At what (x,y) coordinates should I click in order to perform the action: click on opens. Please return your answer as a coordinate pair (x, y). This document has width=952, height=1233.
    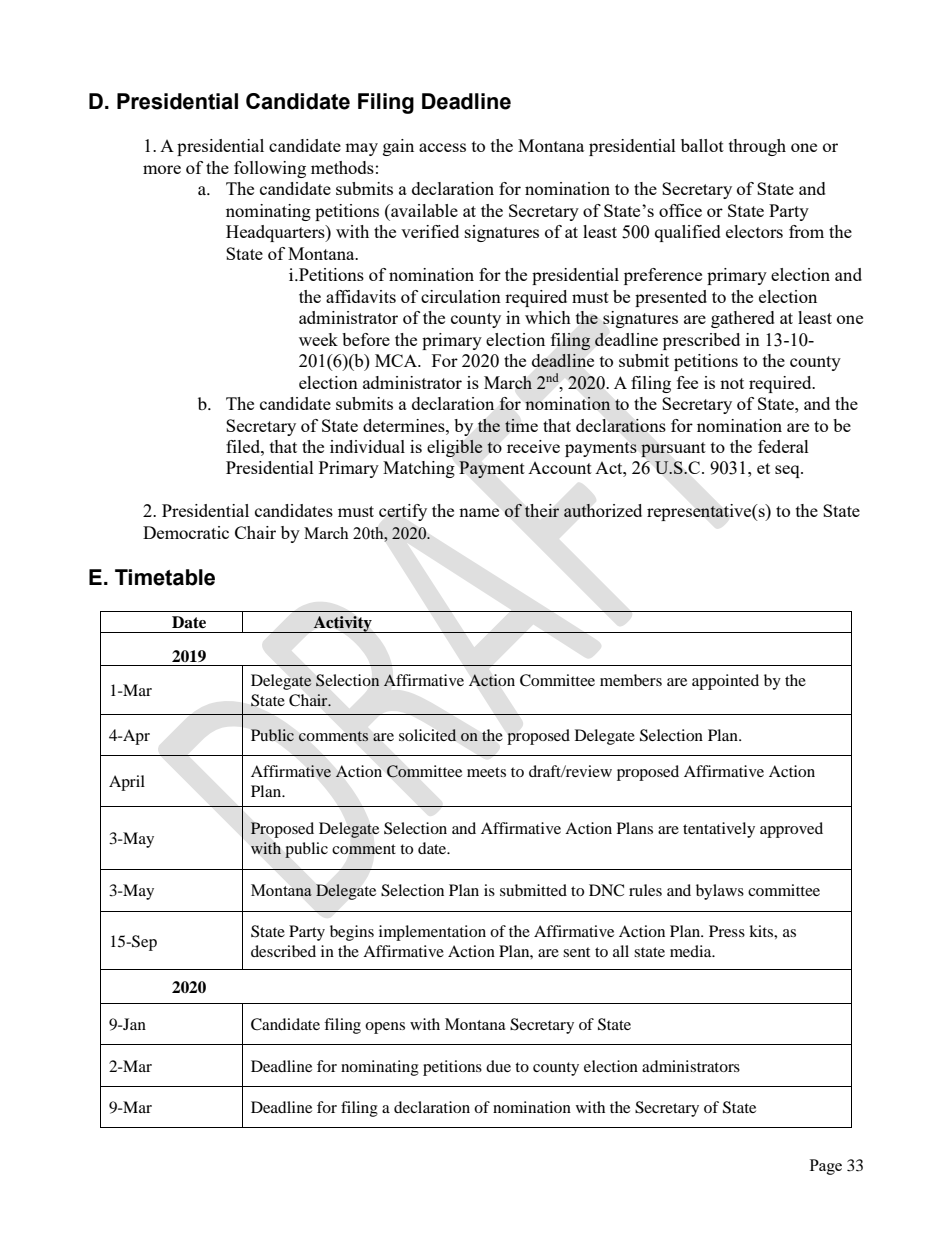
    Looking at the image, I should click on (385, 1028).
